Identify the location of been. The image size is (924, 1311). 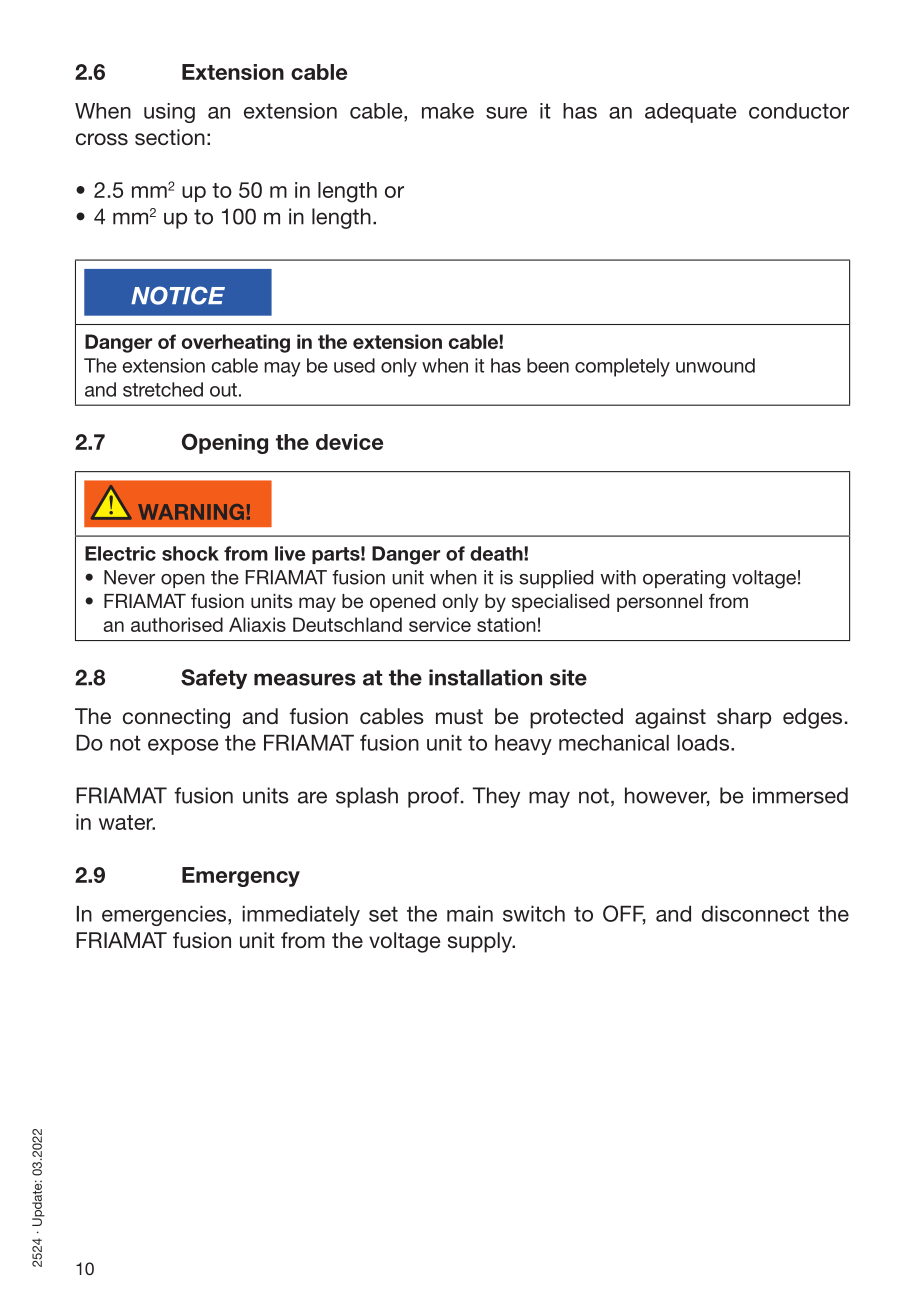
(548, 365).
